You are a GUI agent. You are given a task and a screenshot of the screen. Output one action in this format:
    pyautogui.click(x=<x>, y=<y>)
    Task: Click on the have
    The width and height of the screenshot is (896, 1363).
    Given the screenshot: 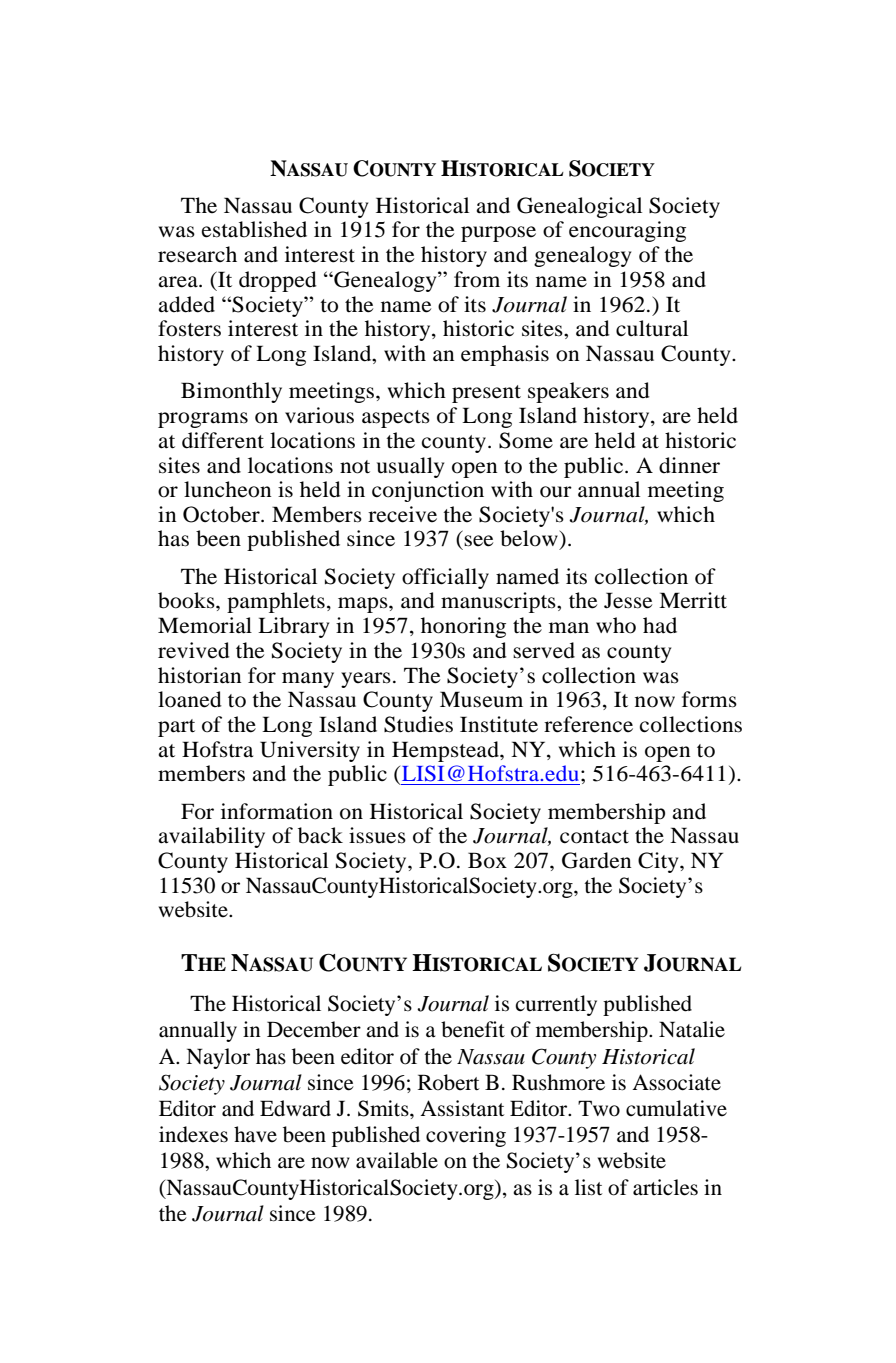 What is the action you would take?
    pyautogui.click(x=255, y=1134)
